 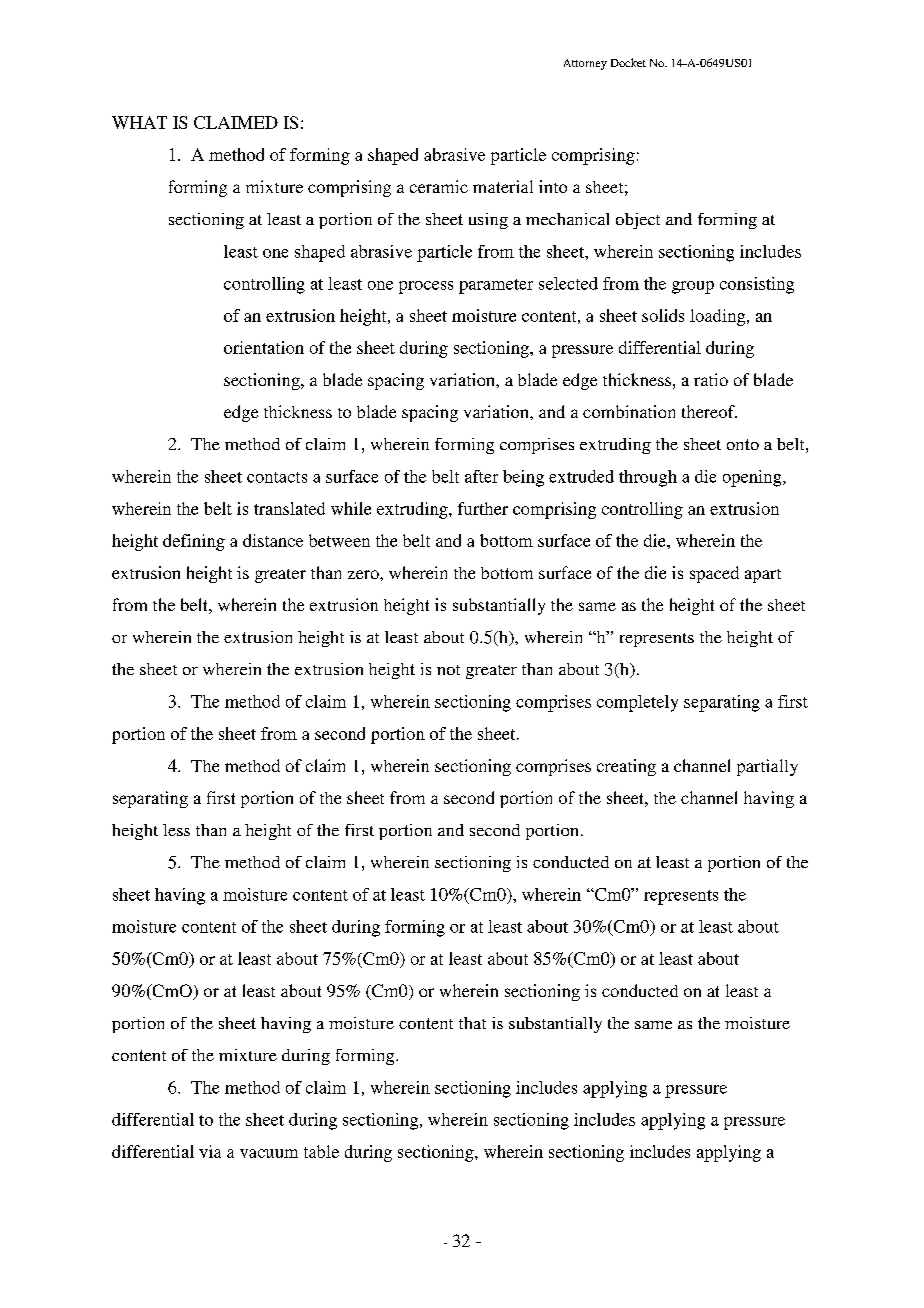 I want to click on not, so click(x=448, y=670).
